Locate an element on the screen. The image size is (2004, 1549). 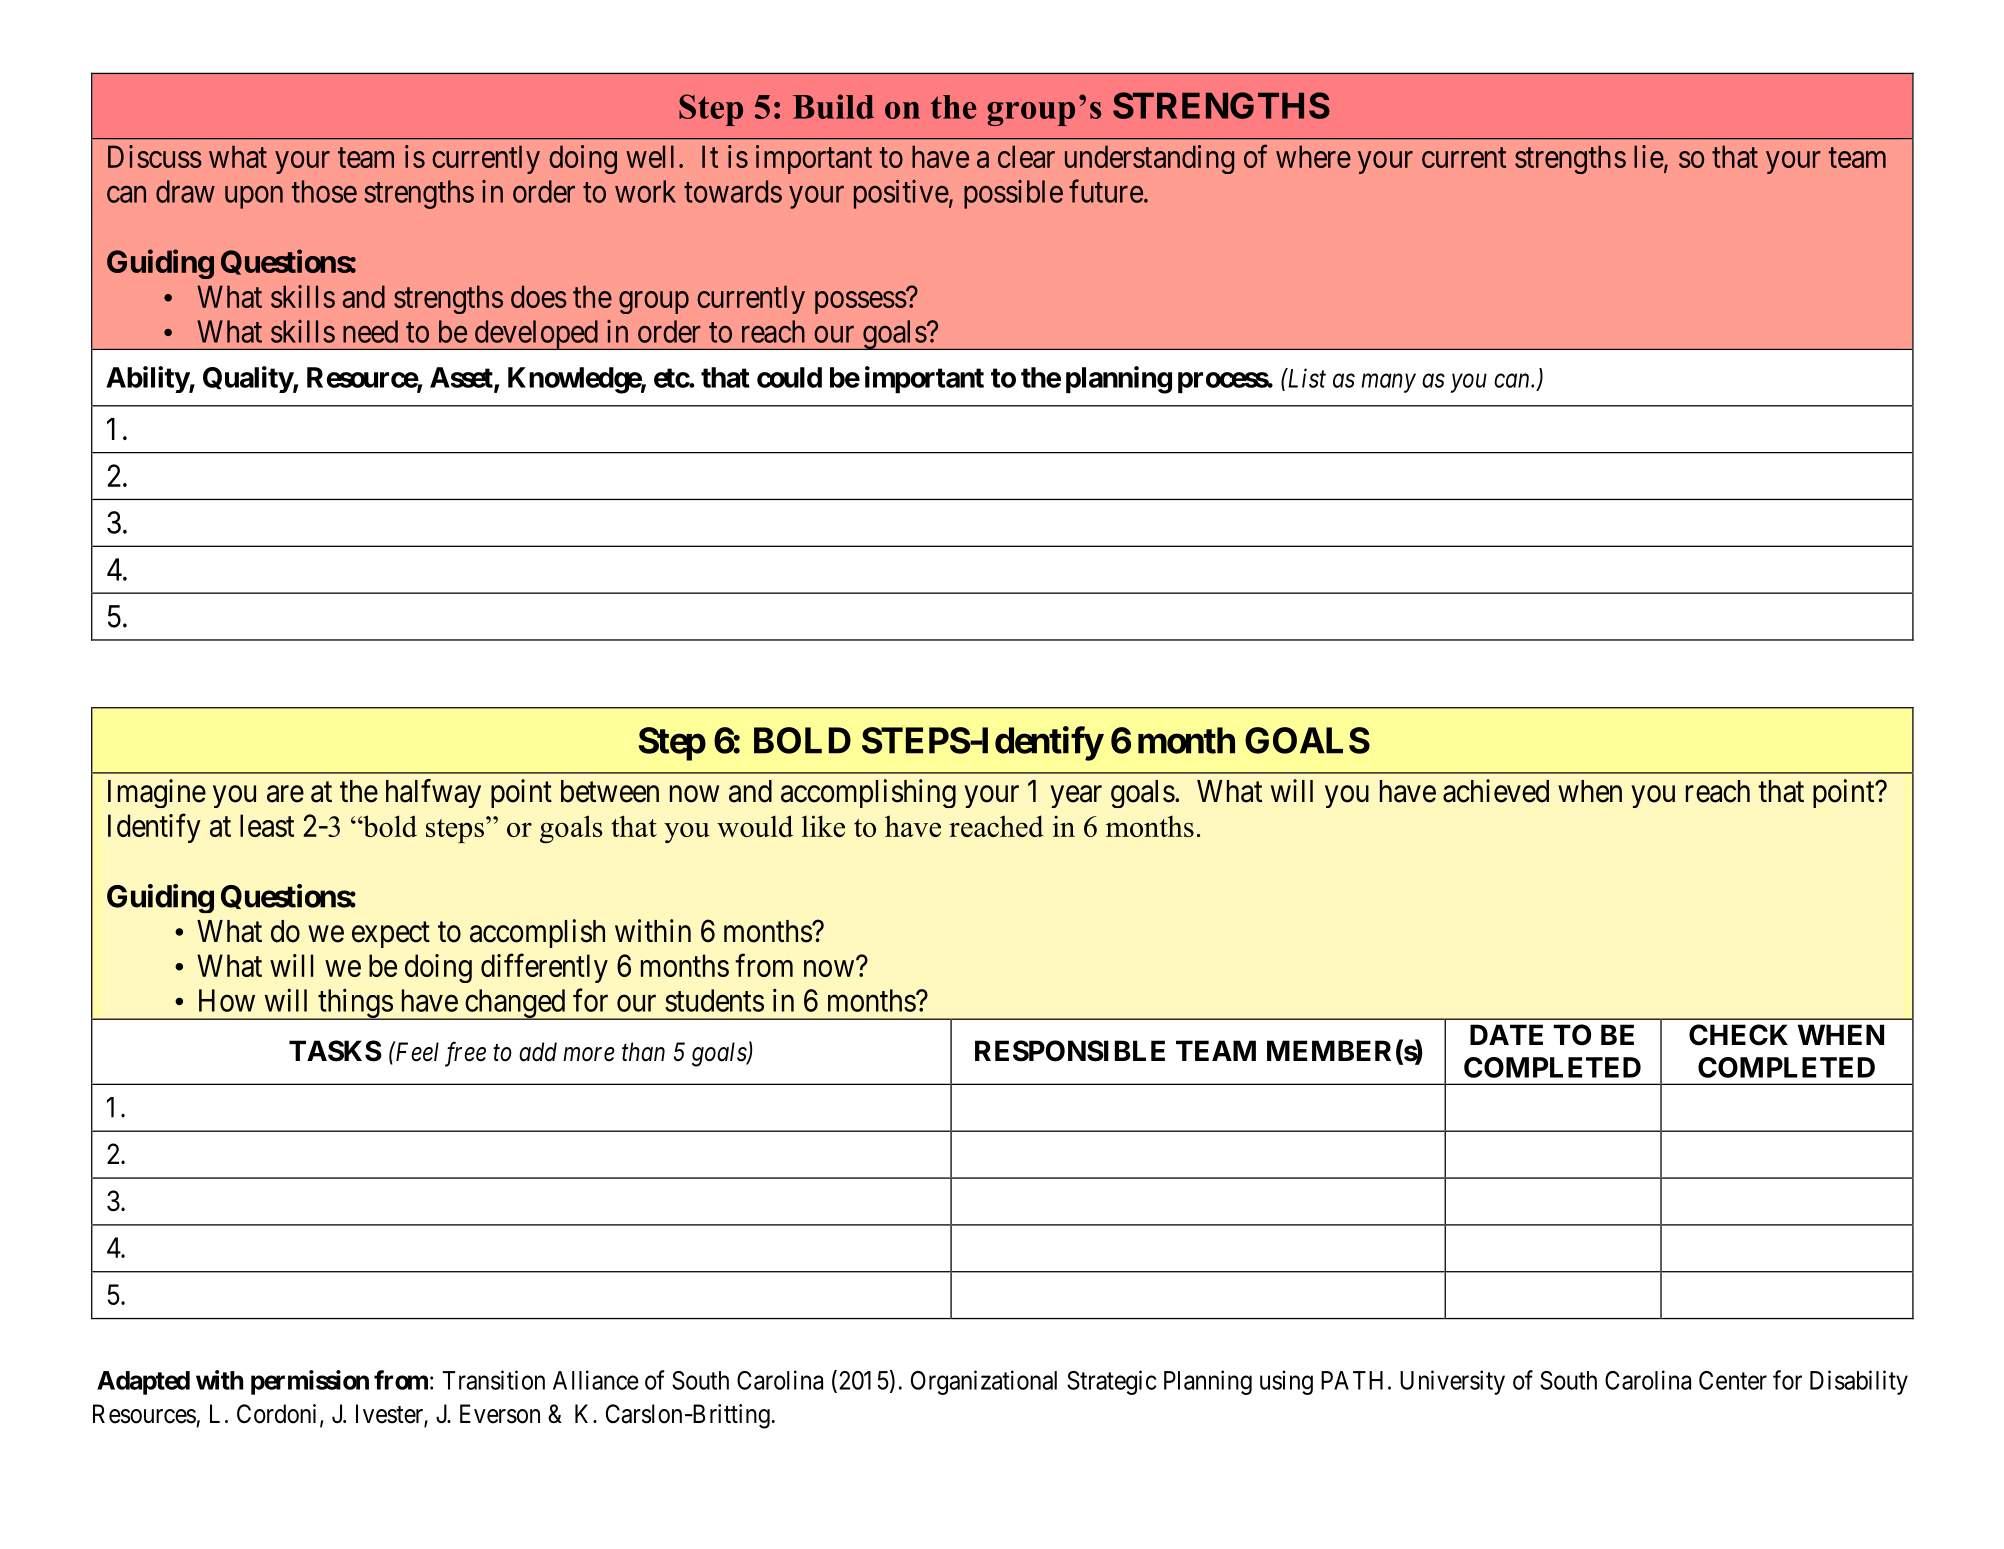
permission is located at coordinates (310, 1382).
